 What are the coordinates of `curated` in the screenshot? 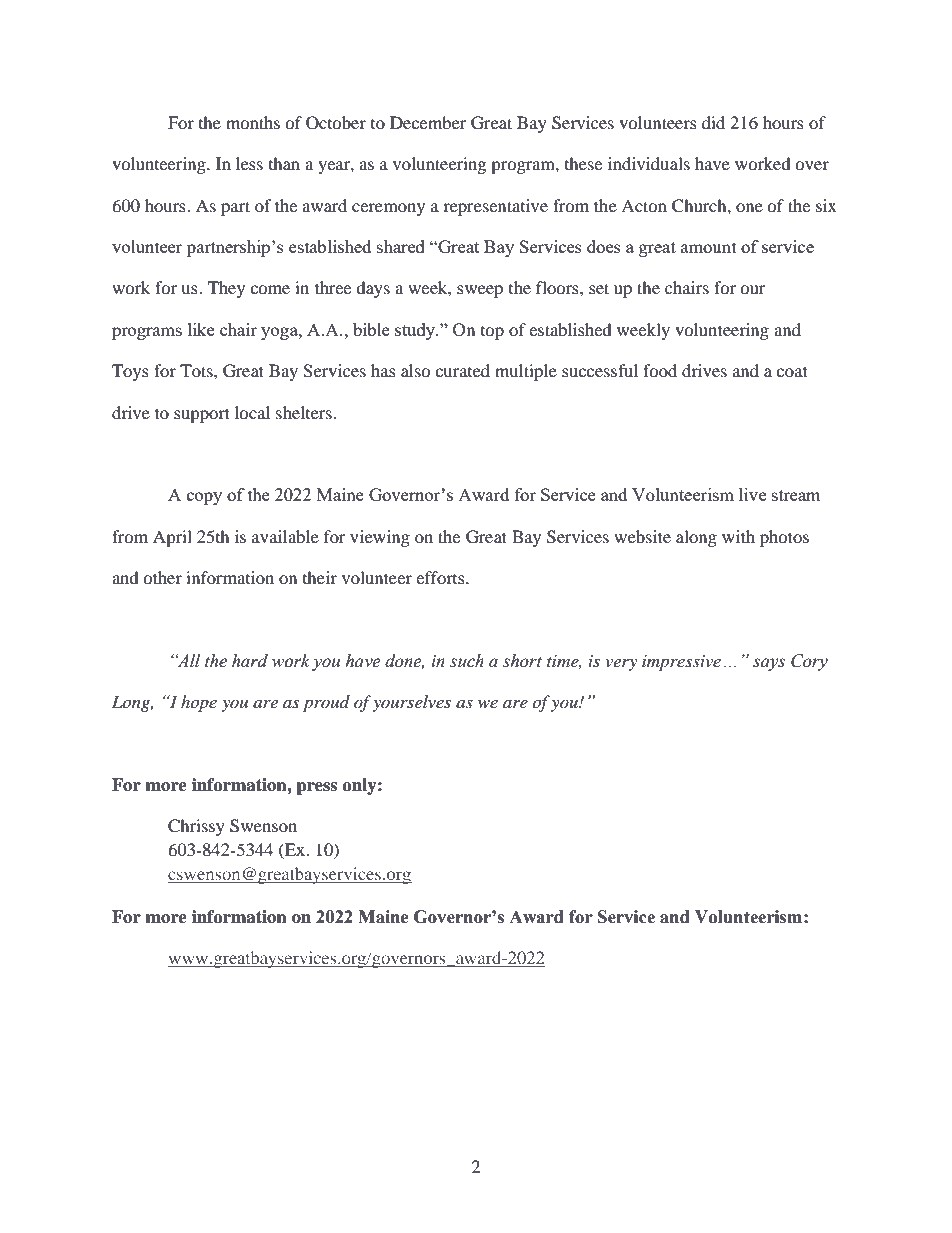 It's located at (462, 370).
